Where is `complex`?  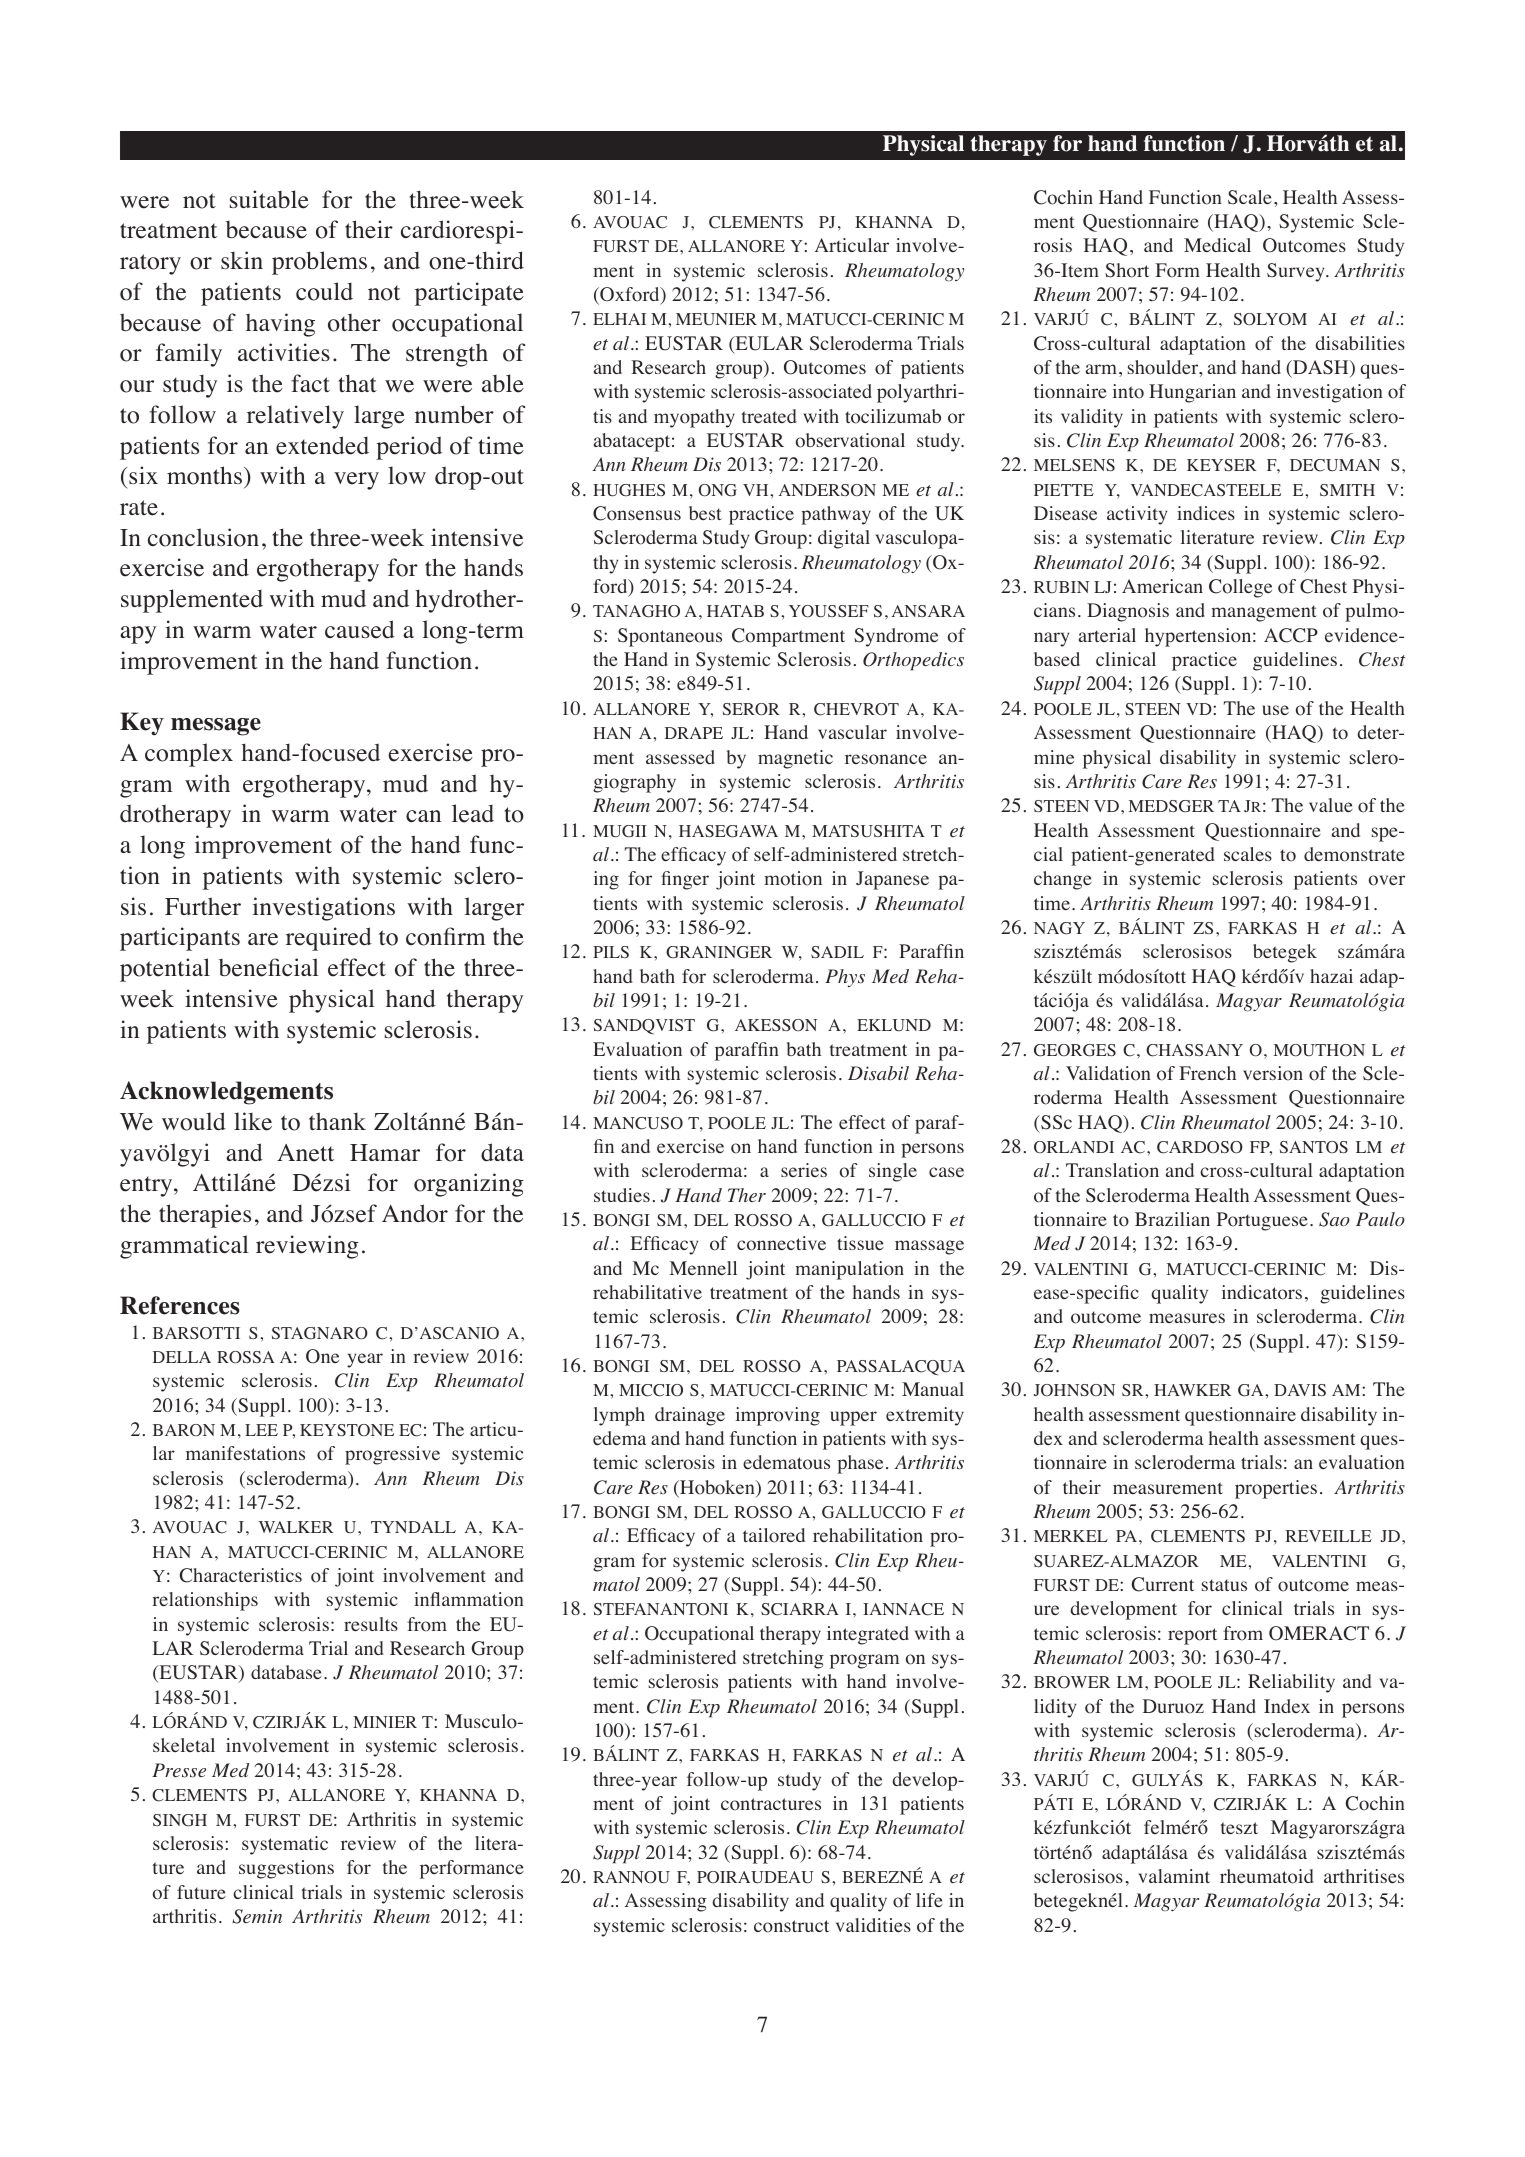
complex is located at coordinates (189, 755).
